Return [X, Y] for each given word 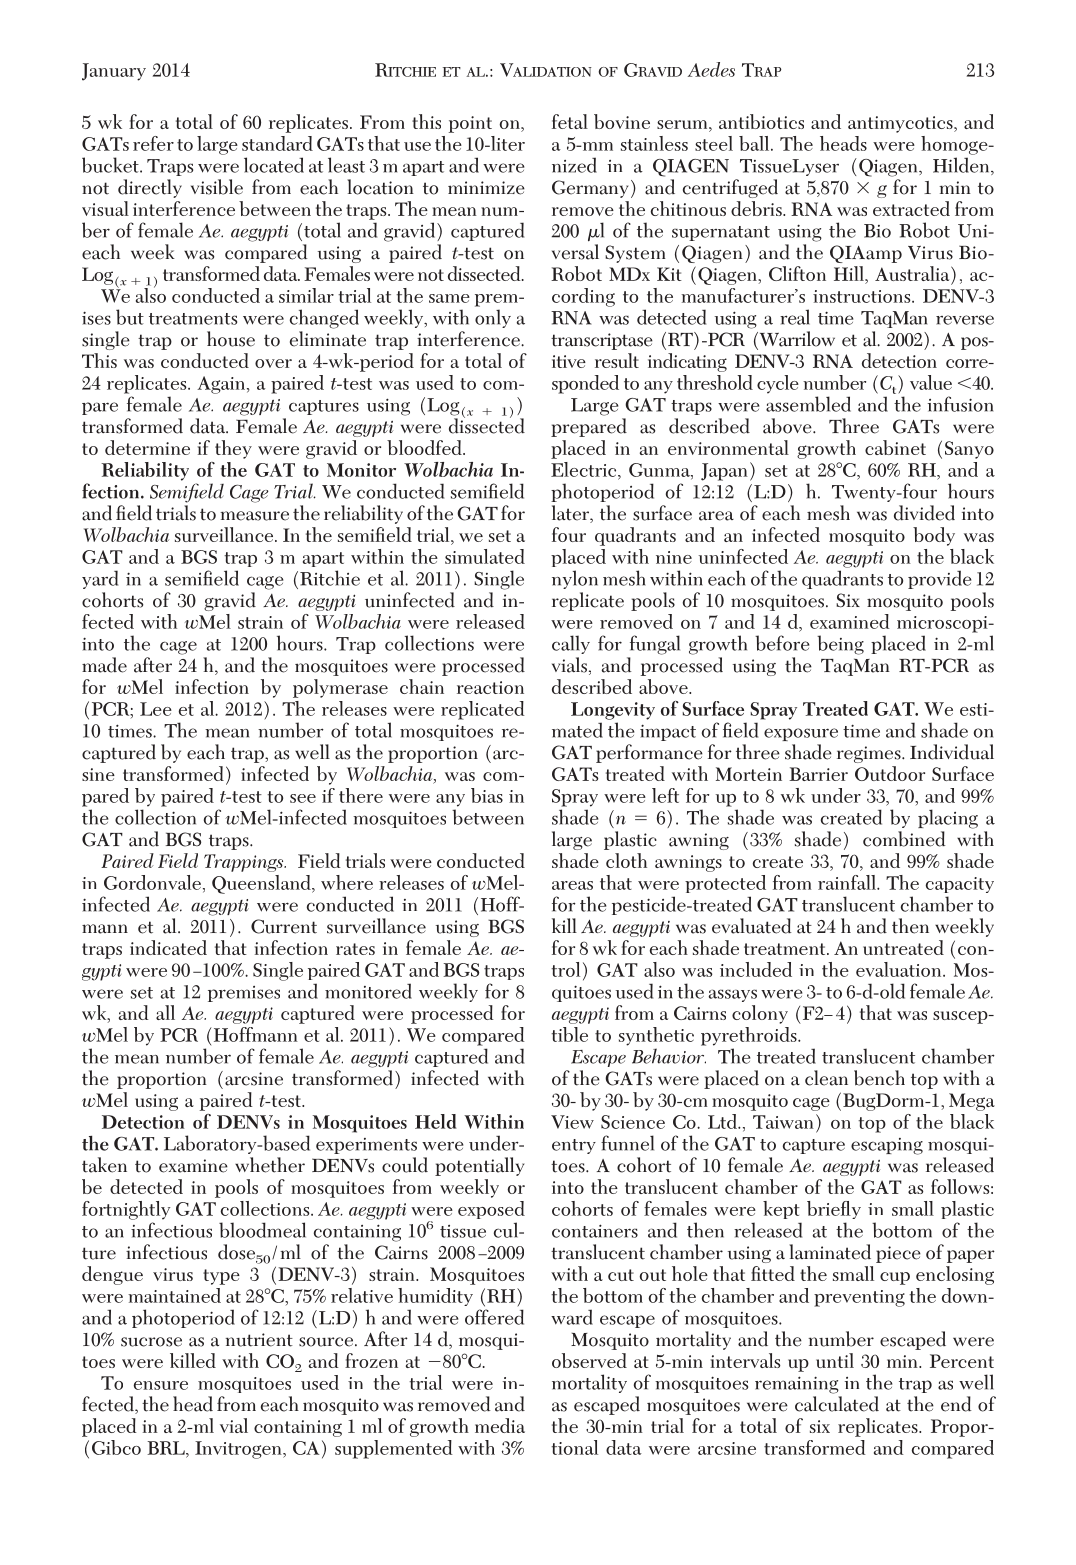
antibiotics [761, 121]
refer [153, 143]
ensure [161, 1385]
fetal [570, 121]
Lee [156, 709]
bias [487, 795]
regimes [870, 754]
